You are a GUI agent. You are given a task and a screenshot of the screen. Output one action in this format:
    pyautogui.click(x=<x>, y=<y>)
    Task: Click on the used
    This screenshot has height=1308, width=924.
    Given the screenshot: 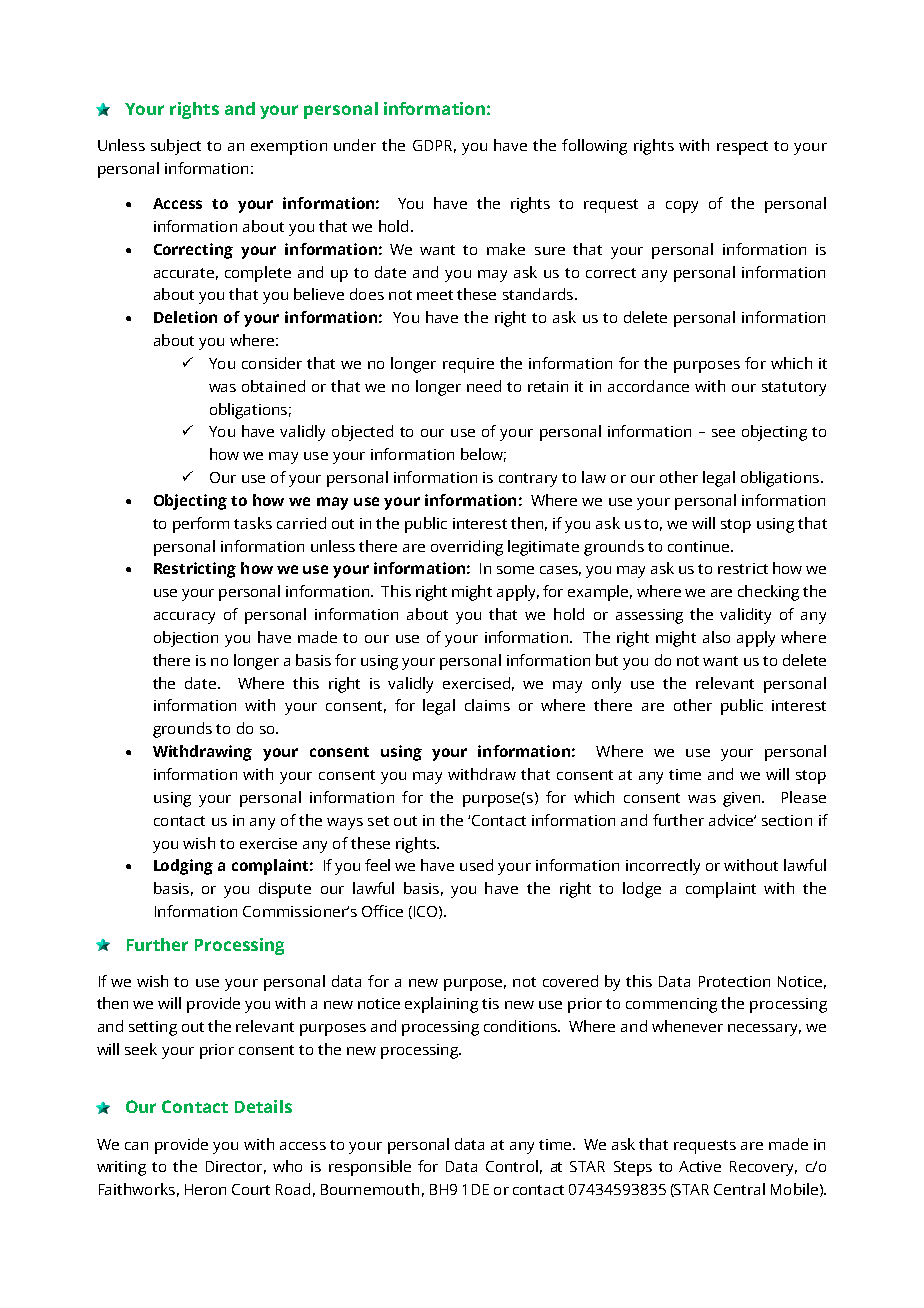 What is the action you would take?
    pyautogui.click(x=476, y=865)
